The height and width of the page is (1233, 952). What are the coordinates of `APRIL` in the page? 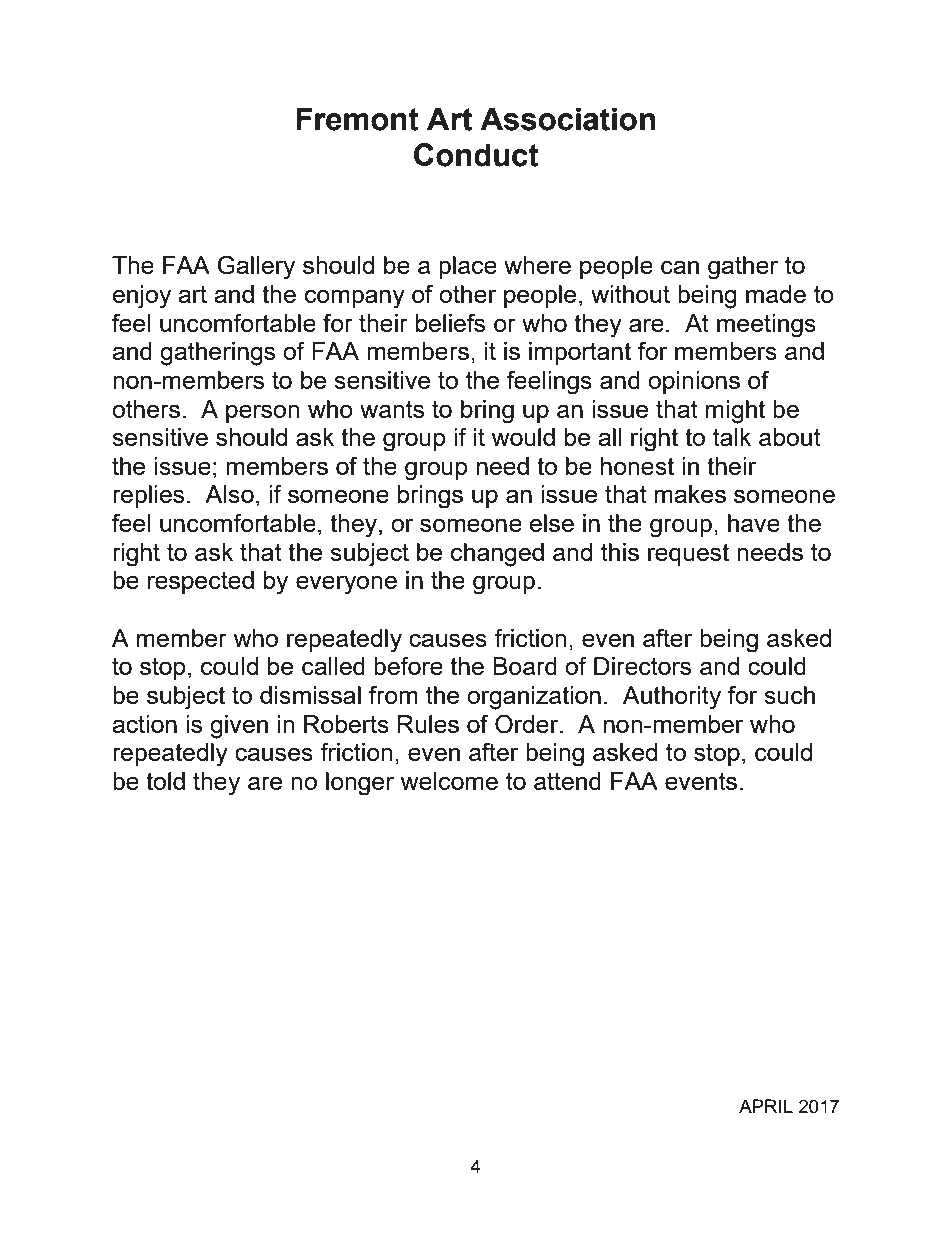 It's located at (766, 1106).
